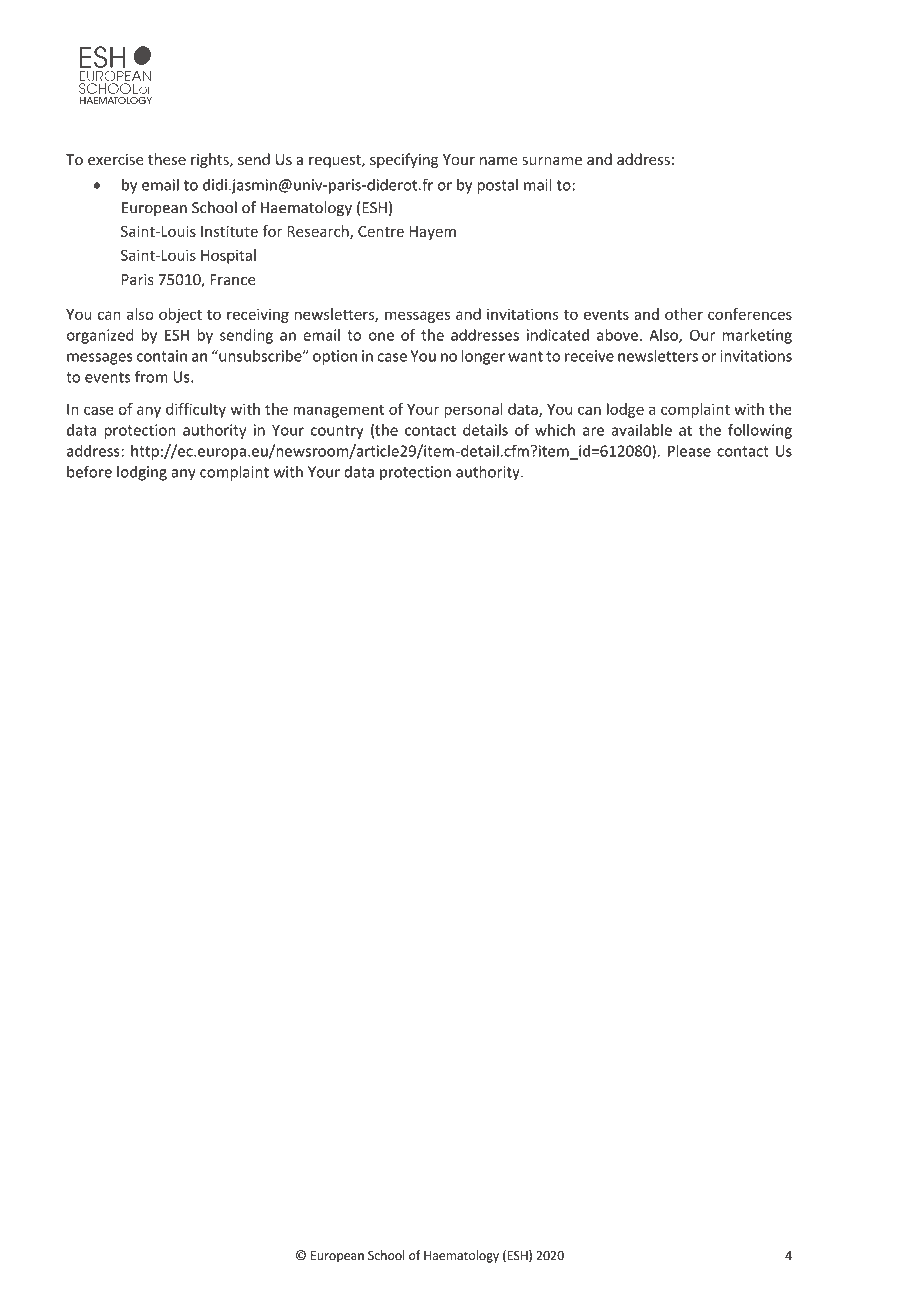 Image resolution: width=924 pixels, height=1308 pixels. What do you see at coordinates (497, 186) in the screenshot?
I see `postal` at bounding box center [497, 186].
